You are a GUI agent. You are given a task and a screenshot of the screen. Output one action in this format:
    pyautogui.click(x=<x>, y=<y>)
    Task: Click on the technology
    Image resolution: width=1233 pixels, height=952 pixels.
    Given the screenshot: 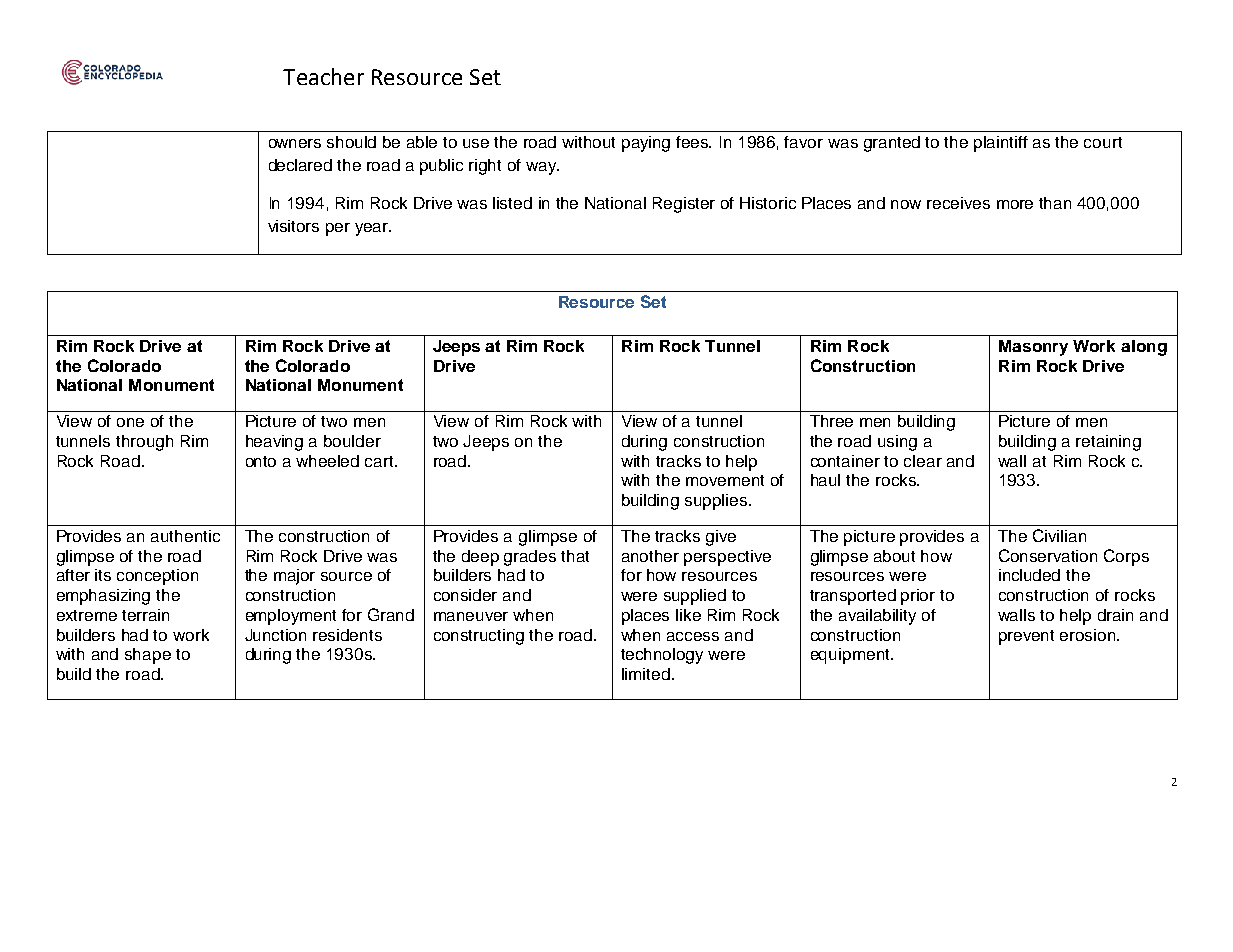 What is the action you would take?
    pyautogui.click(x=662, y=656)
